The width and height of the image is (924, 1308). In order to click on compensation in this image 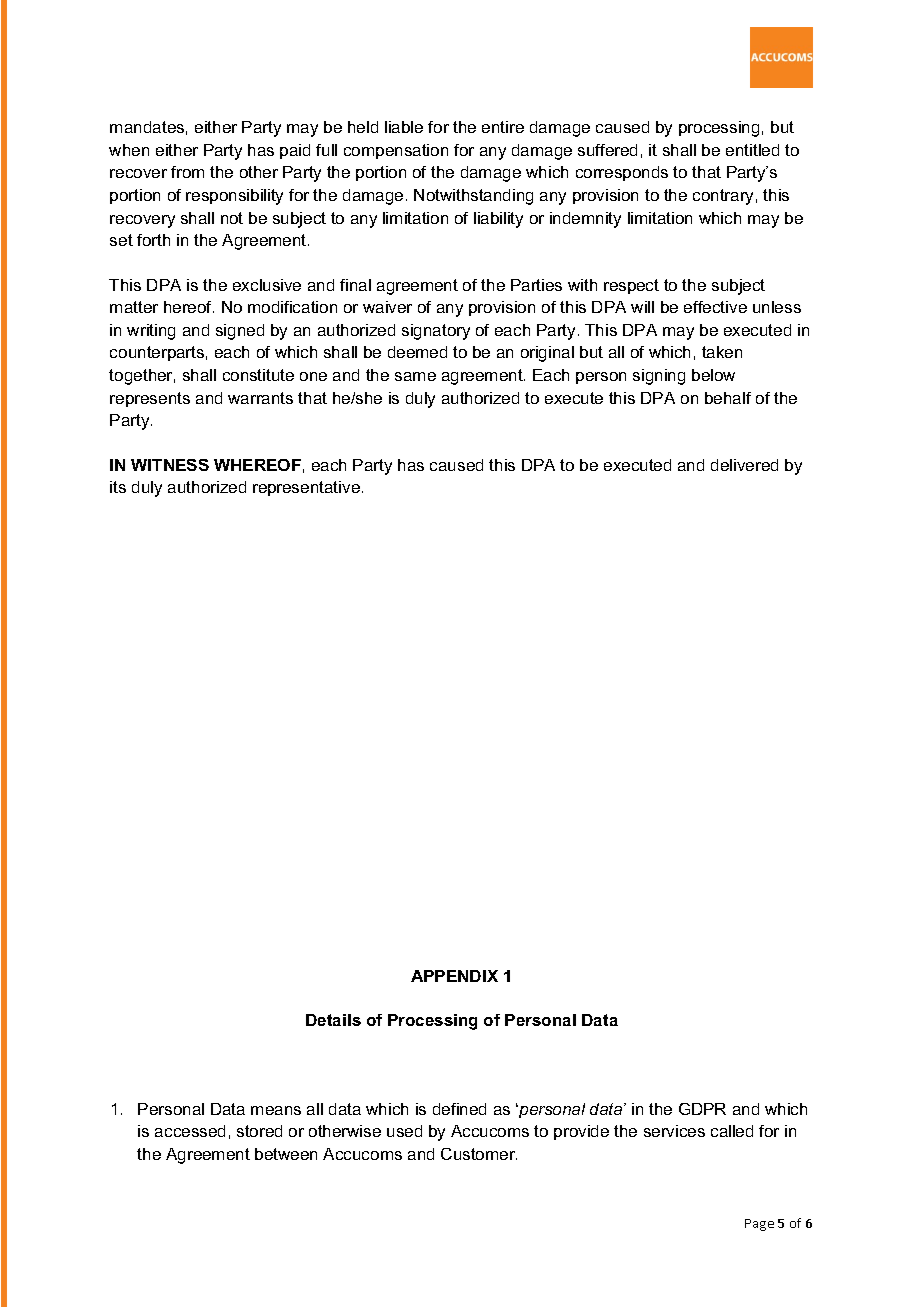, I will do `click(396, 151)`.
